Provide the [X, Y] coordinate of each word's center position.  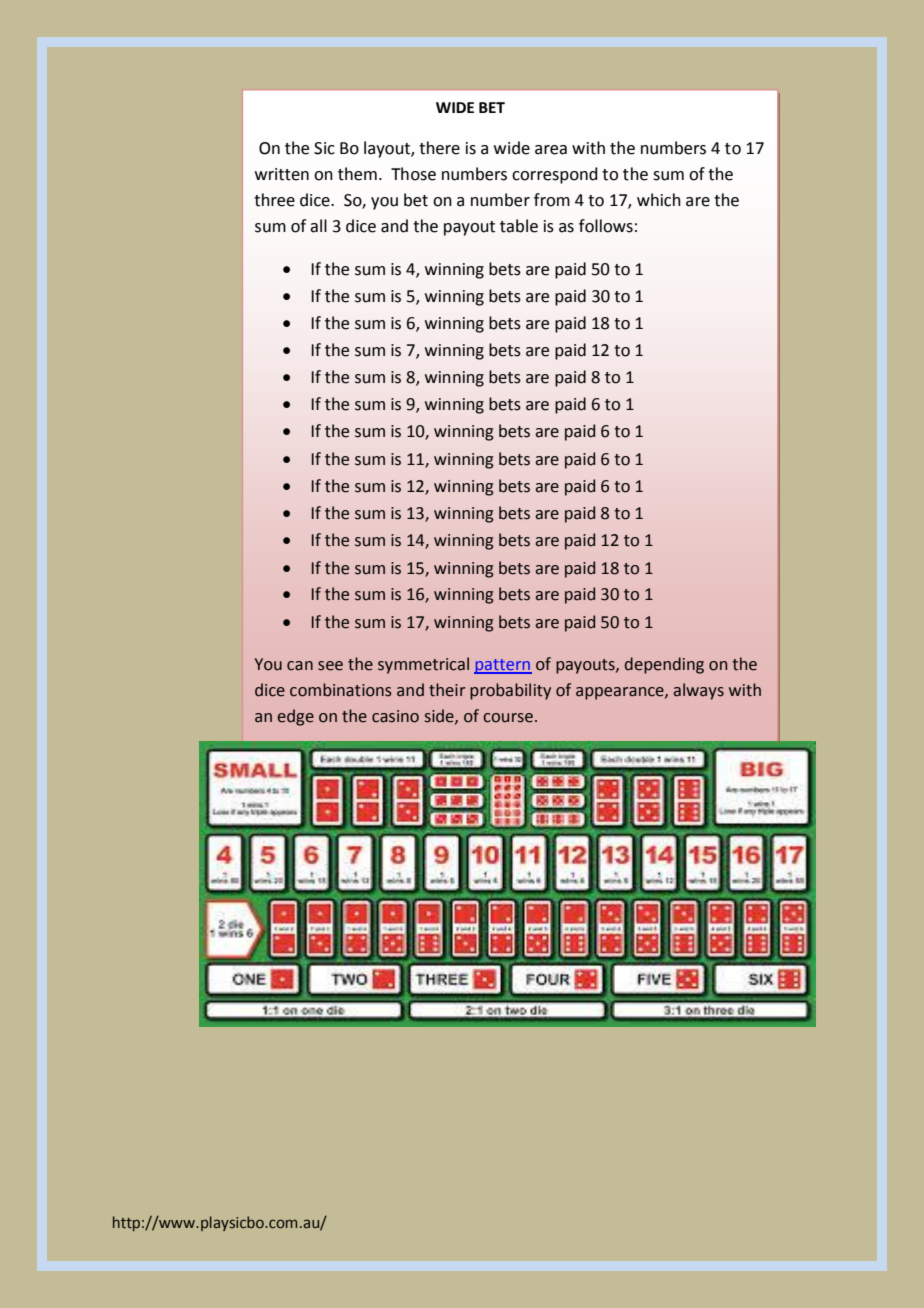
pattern [503, 666]
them [357, 174]
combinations [341, 690]
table [519, 226]
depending [664, 665]
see [330, 666]
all [318, 226]
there [439, 148]
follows [606, 226]
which [659, 200]
